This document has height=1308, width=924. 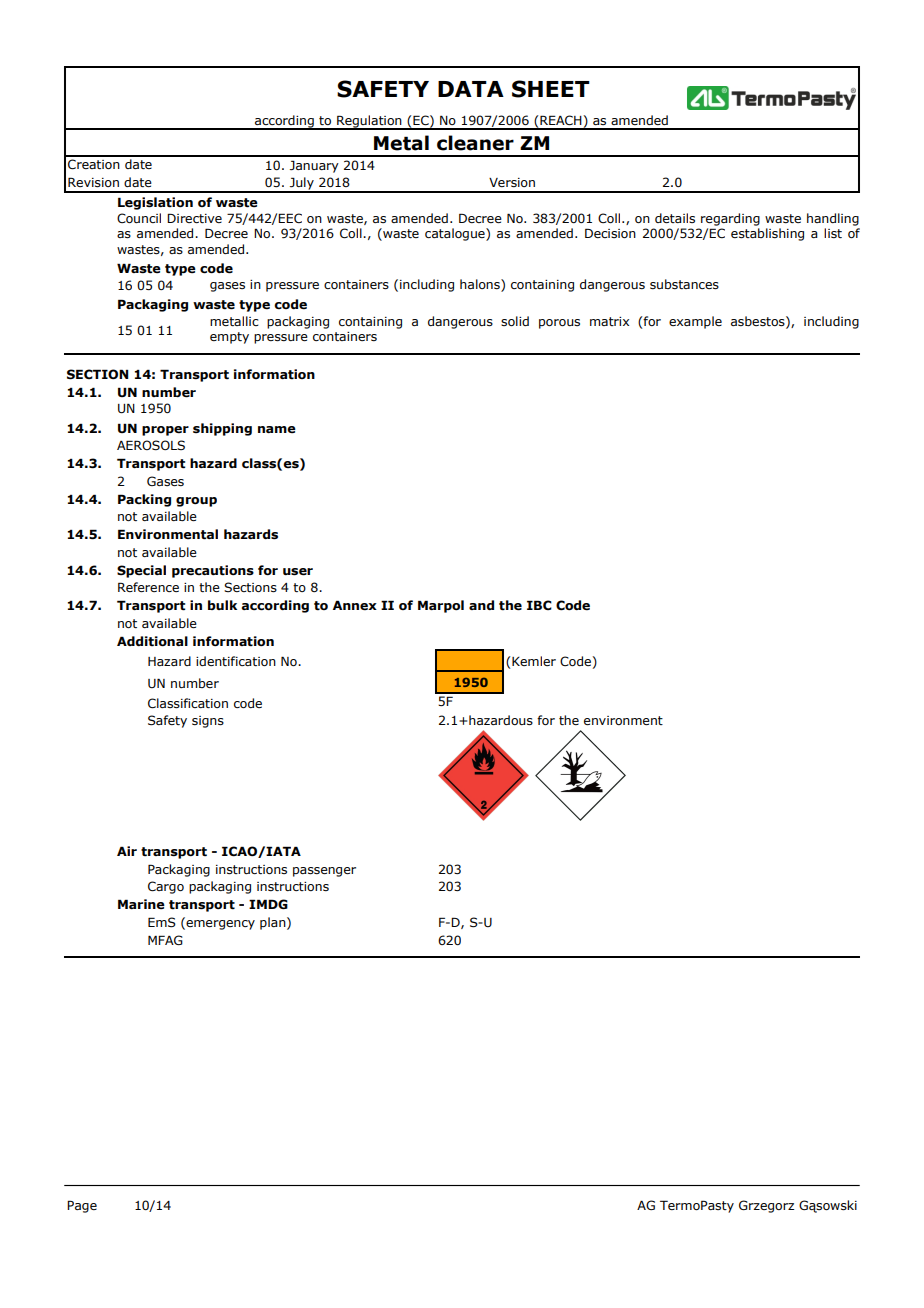 What do you see at coordinates (766, 1206) in the document?
I see `Grzegorz` at bounding box center [766, 1206].
